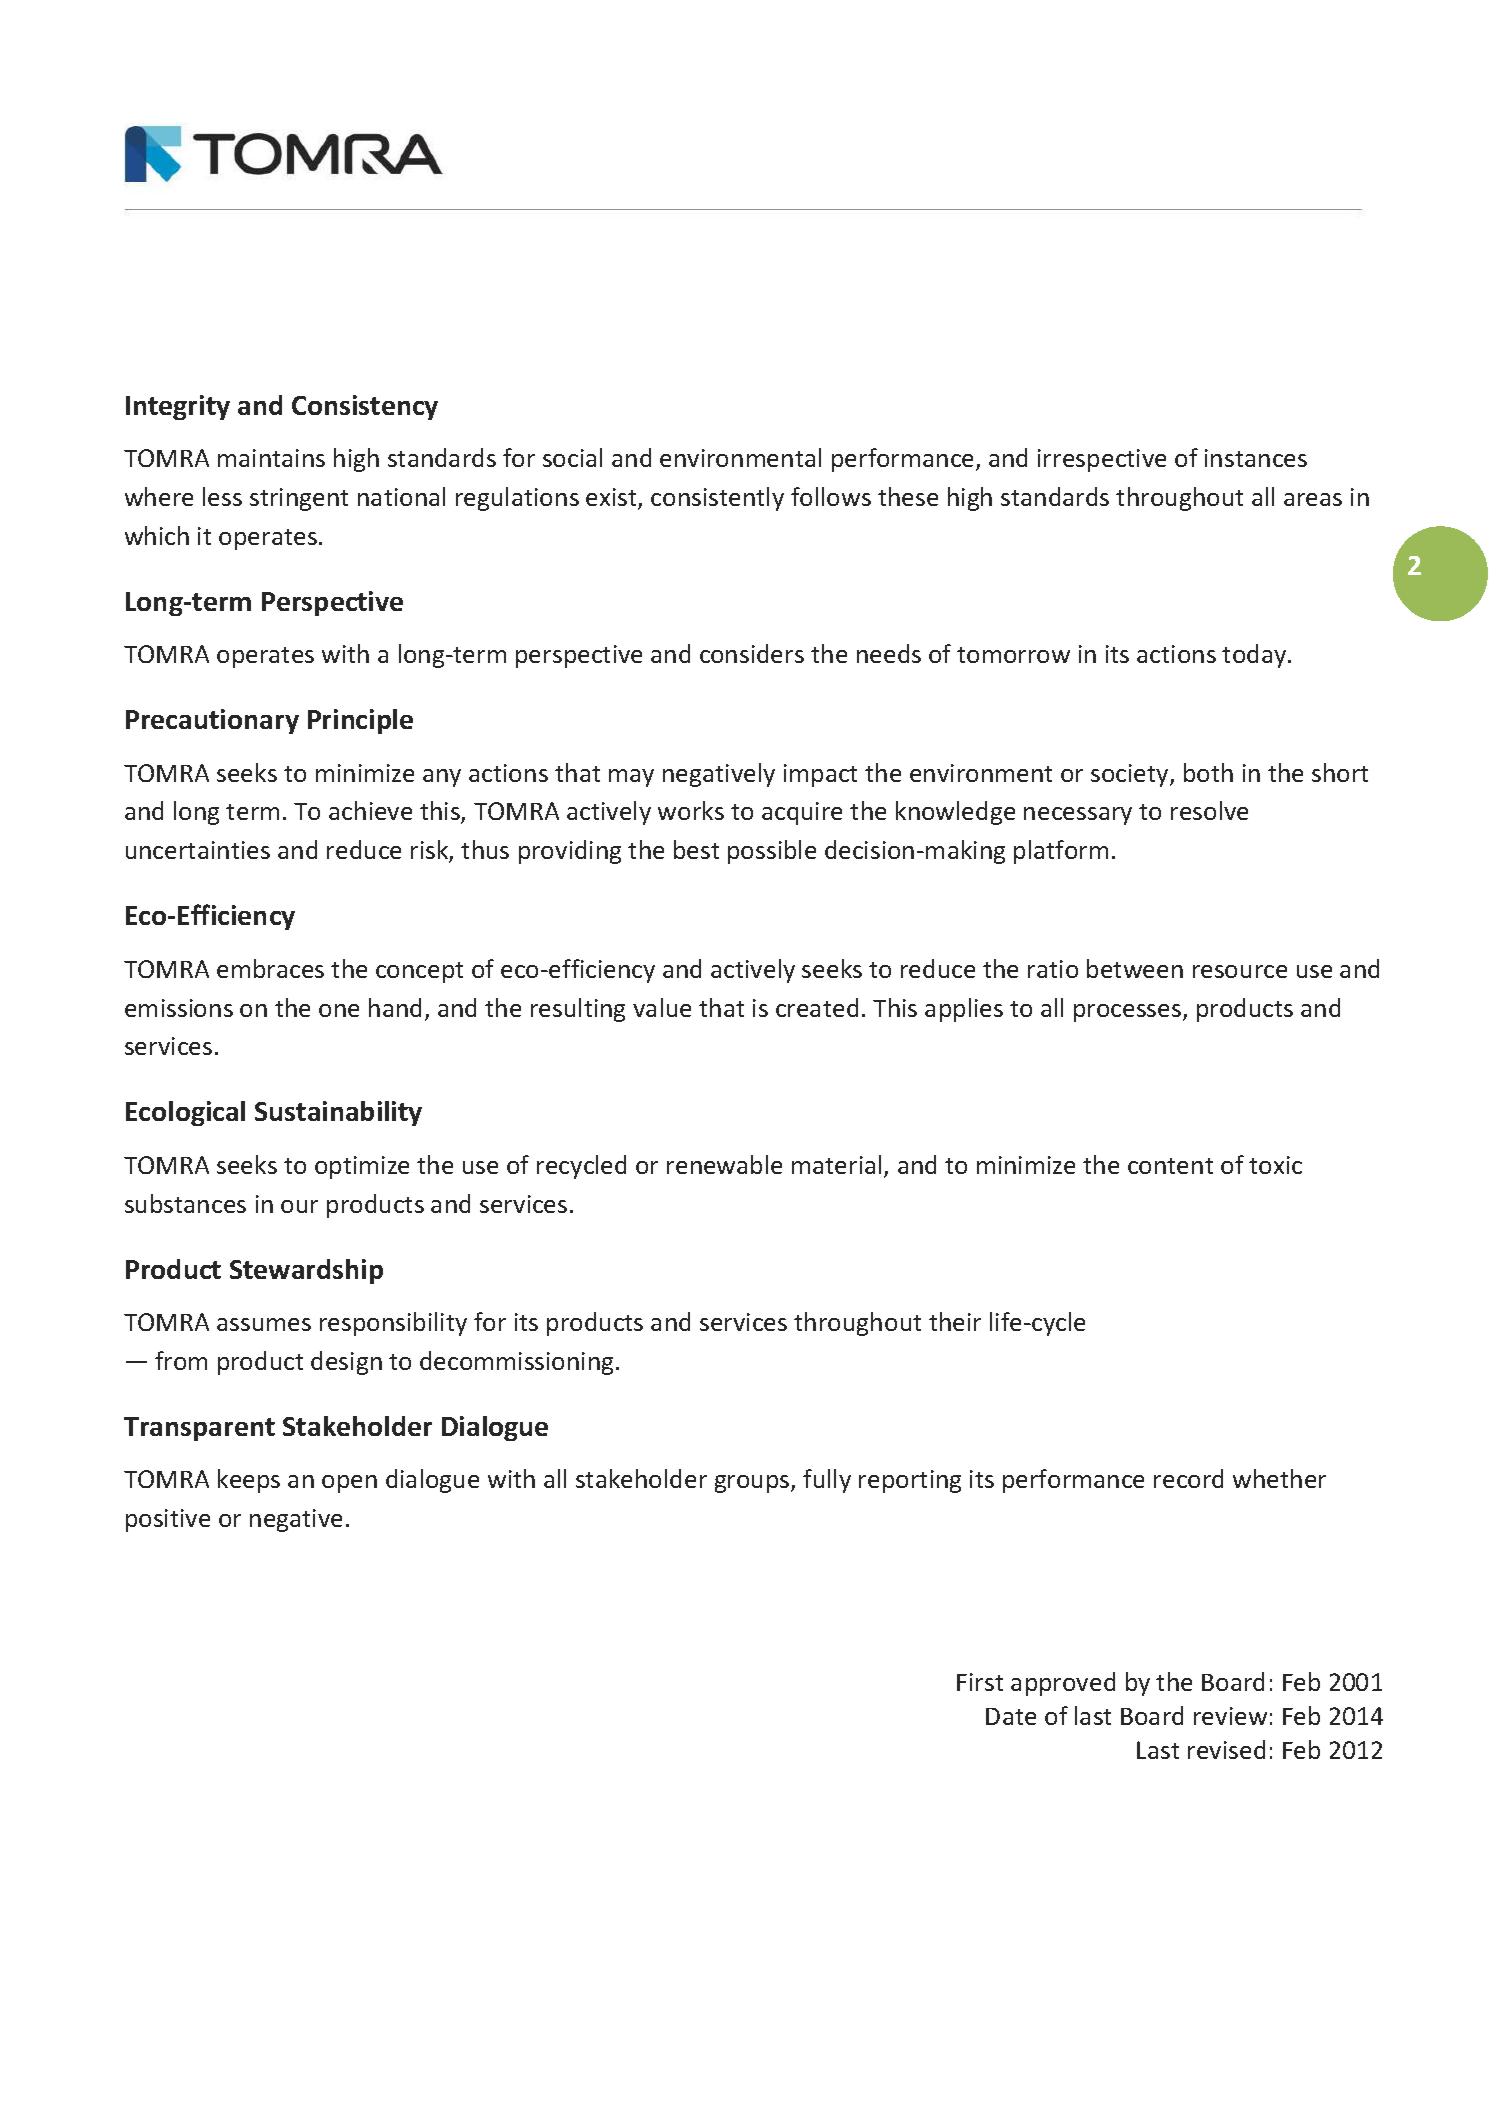 The image size is (1490, 2107). I want to click on resolve, so click(1209, 810).
